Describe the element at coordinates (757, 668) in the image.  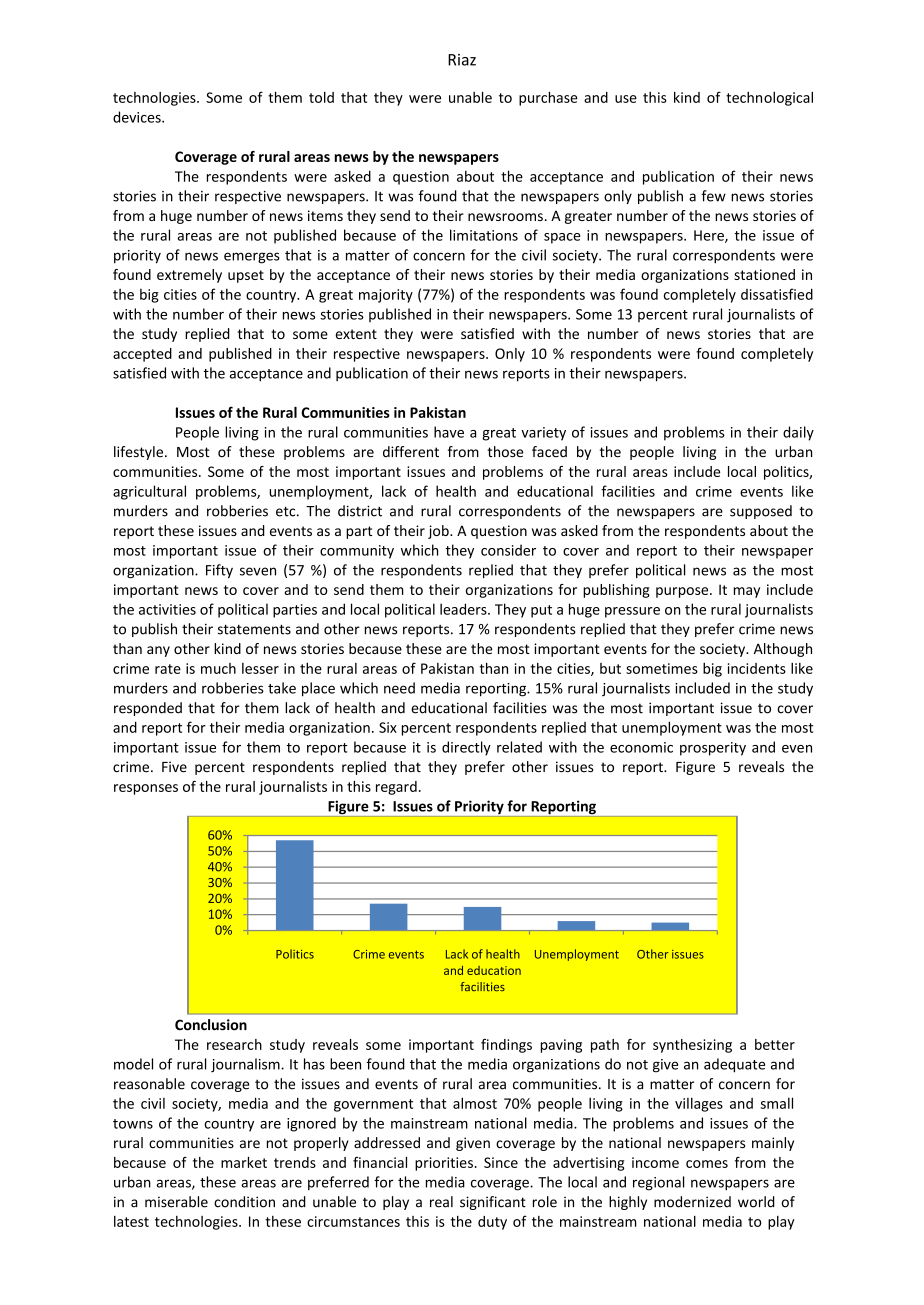
I see `incidents` at that location.
